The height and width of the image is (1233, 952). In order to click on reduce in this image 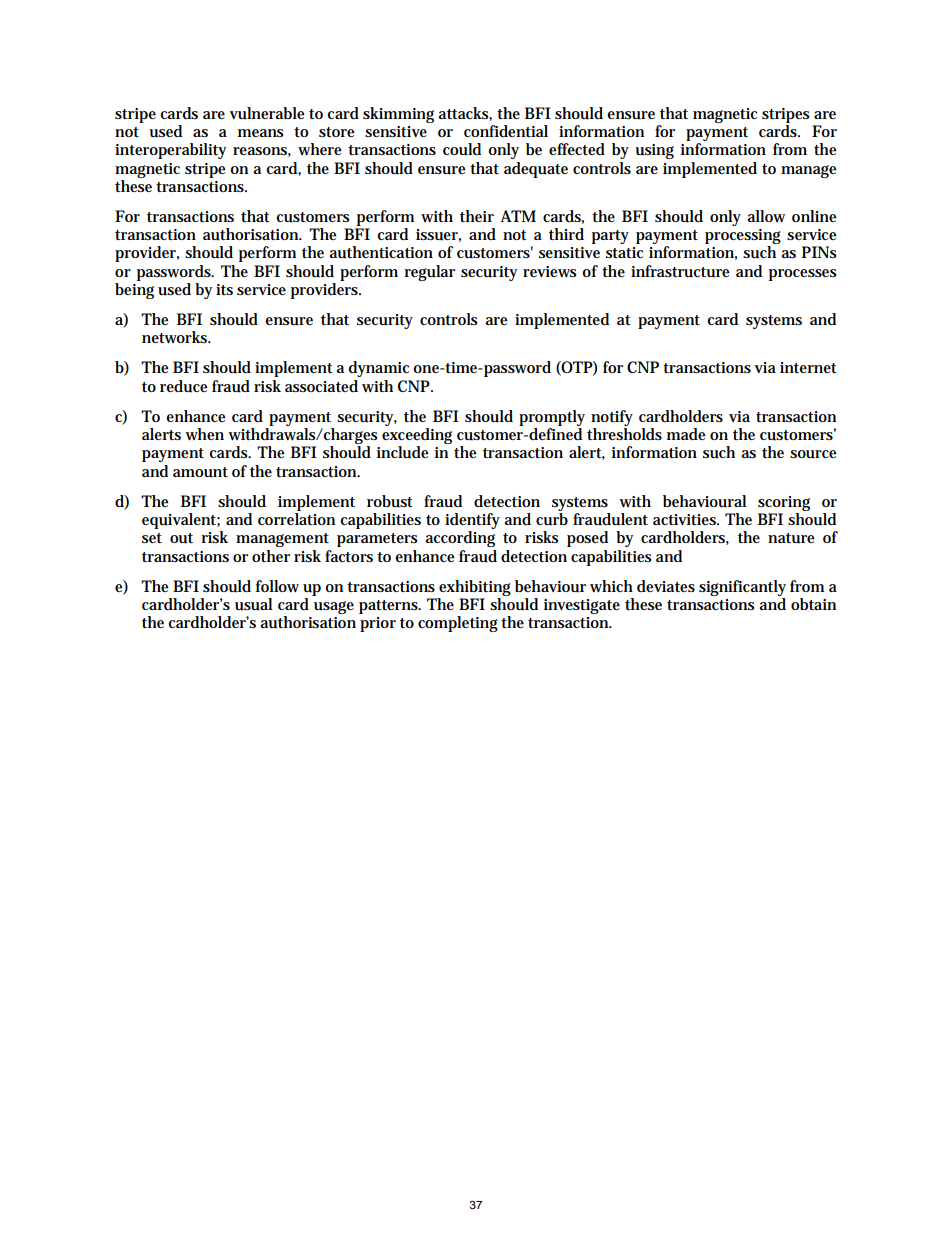, I will do `click(183, 386)`.
